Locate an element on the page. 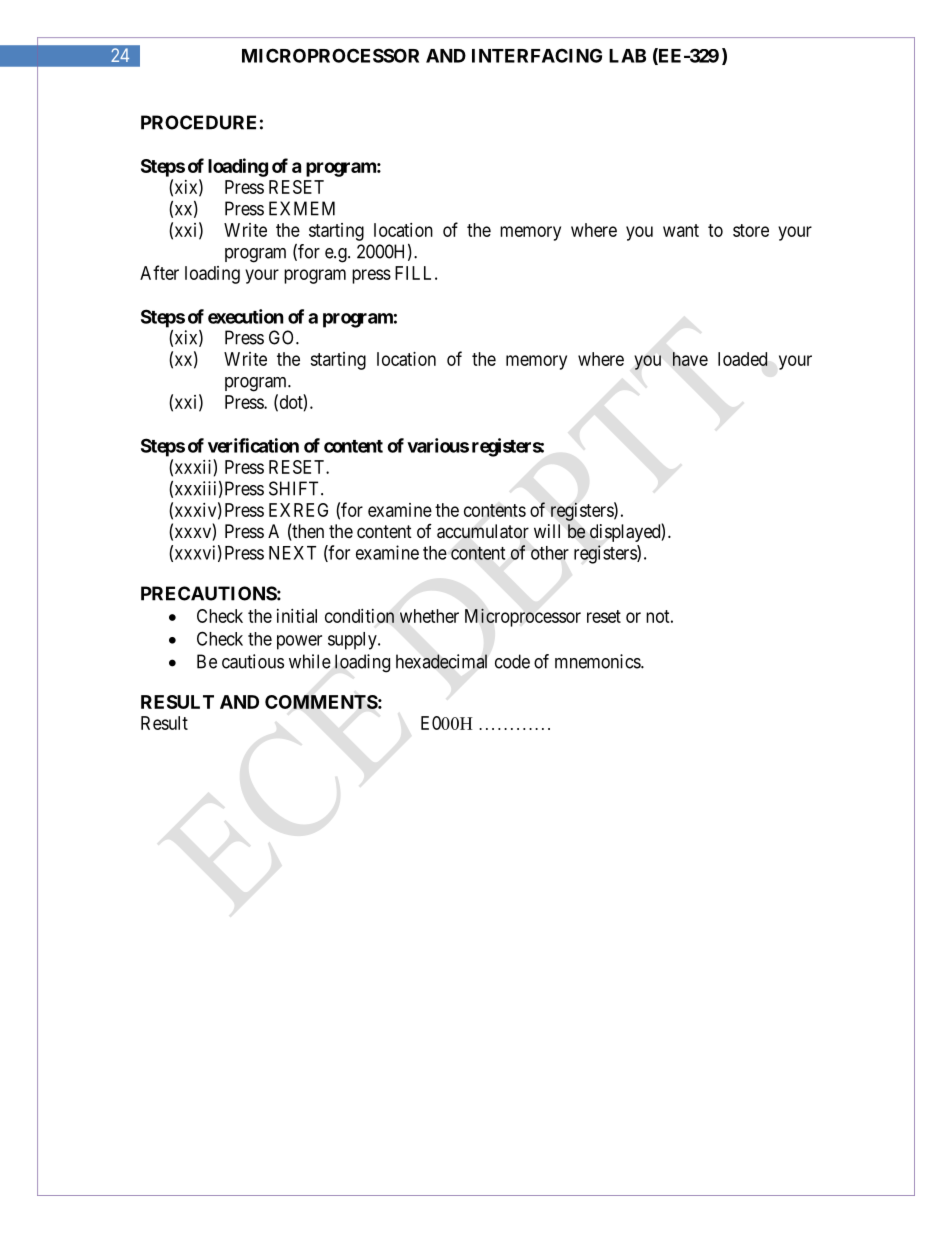 The width and height of the document is (952, 1233). PROCEDURE is located at coordinates (198, 122).
